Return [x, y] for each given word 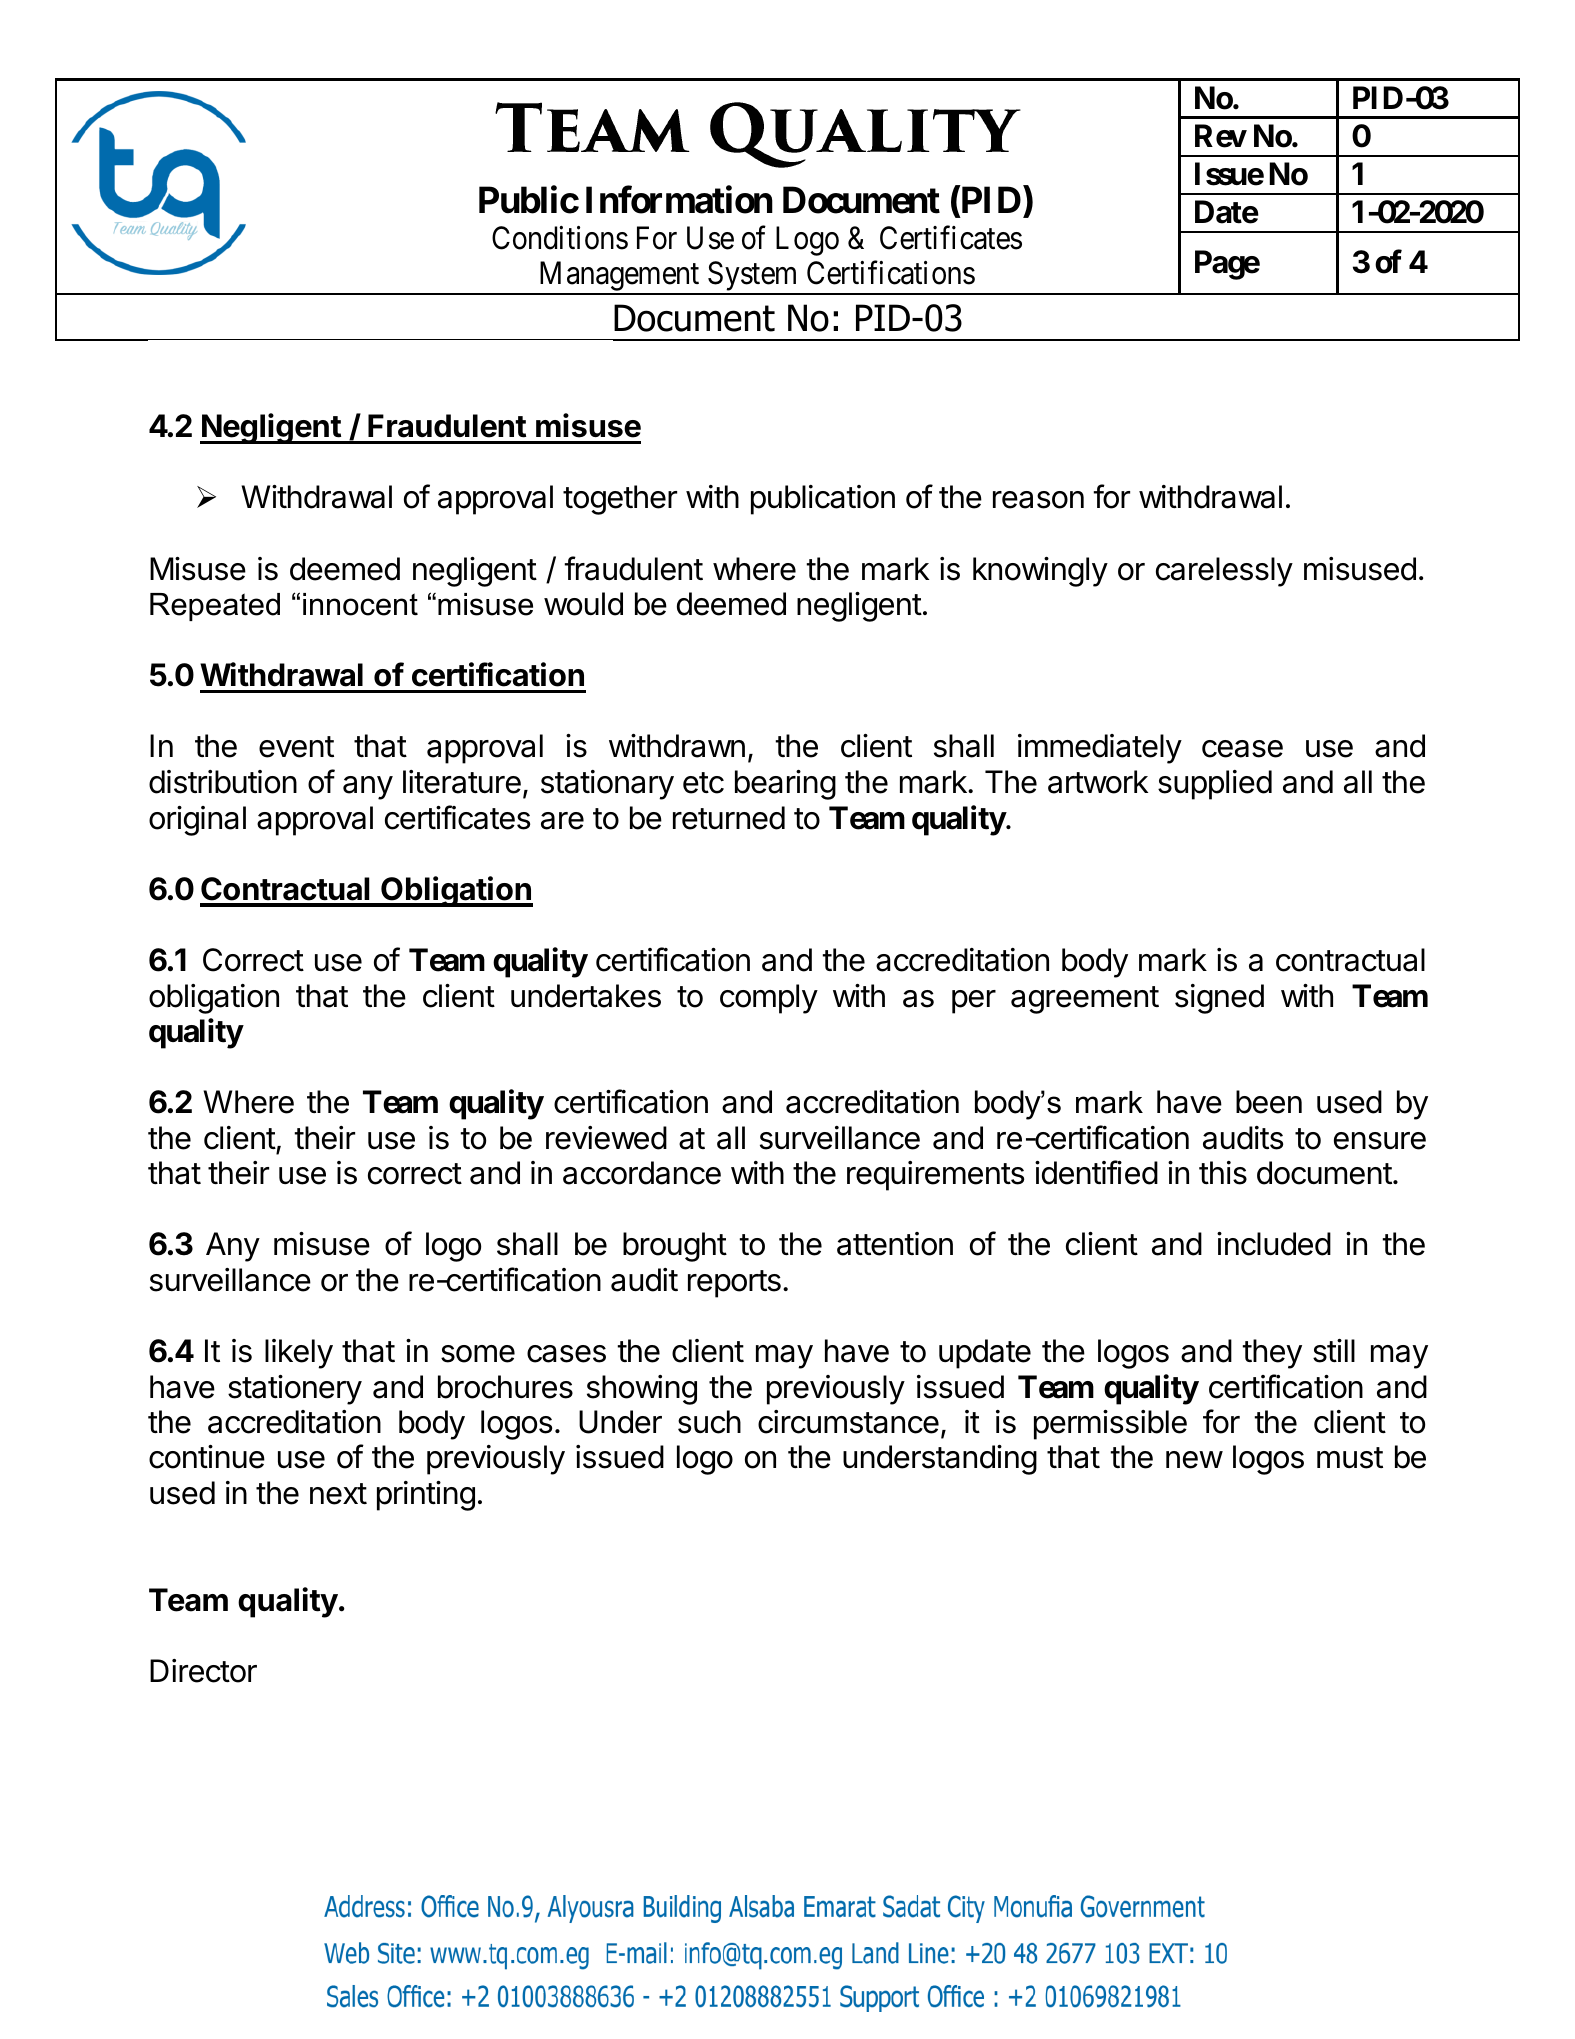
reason [1038, 500]
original [197, 821]
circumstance [848, 1422]
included [1274, 1244]
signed [1219, 999]
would [583, 604]
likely [299, 1354]
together [620, 500]
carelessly [1224, 572]
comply [769, 999]
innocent [360, 604]
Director [203, 1671]
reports [734, 1284]
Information [679, 200]
